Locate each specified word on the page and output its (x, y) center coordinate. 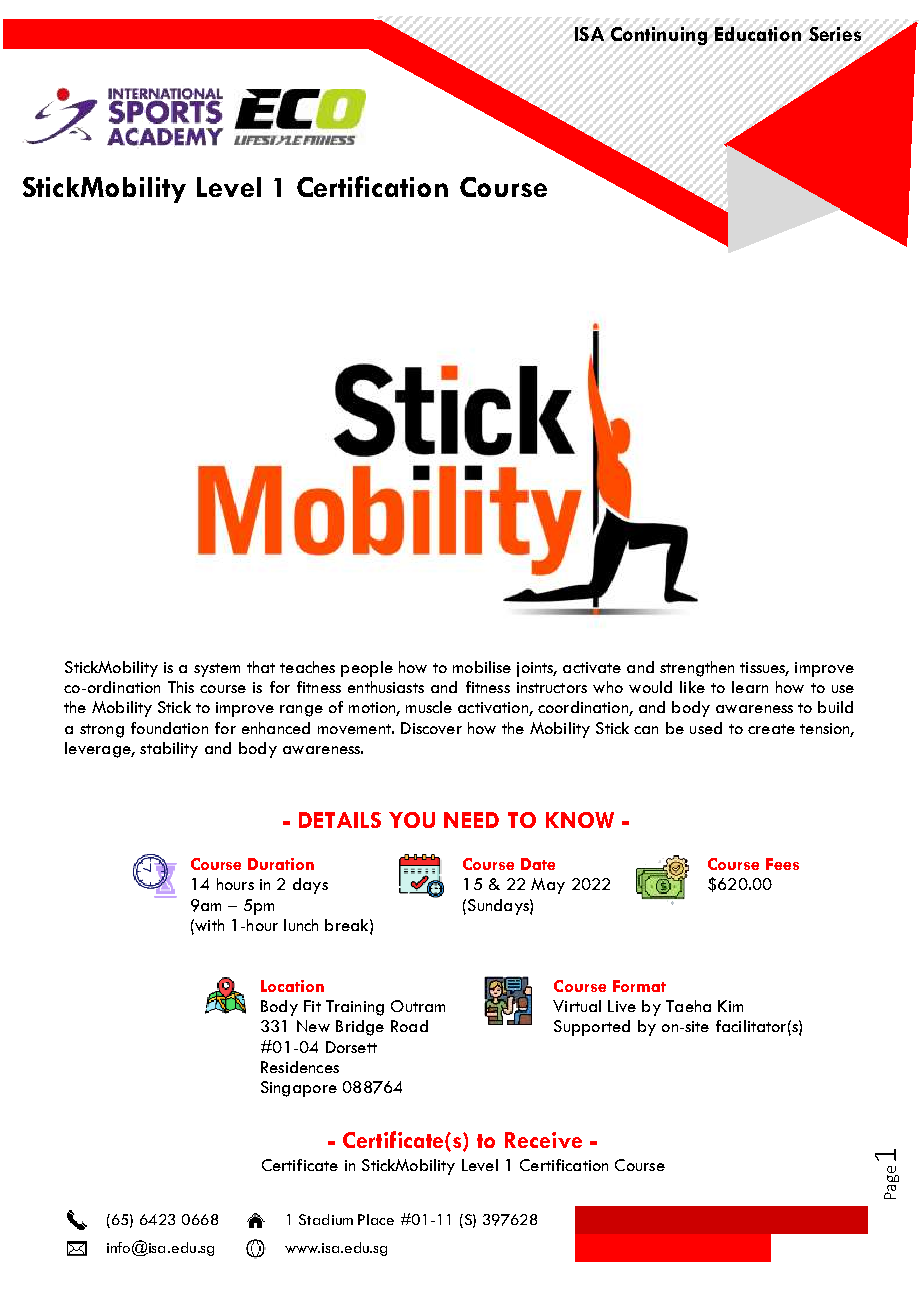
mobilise (482, 667)
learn (750, 687)
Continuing (659, 36)
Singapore (299, 1089)
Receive (543, 1140)
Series (835, 34)
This (181, 687)
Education (758, 34)
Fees (782, 864)
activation (494, 709)
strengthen (697, 669)
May (548, 886)
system (217, 670)
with (208, 925)
